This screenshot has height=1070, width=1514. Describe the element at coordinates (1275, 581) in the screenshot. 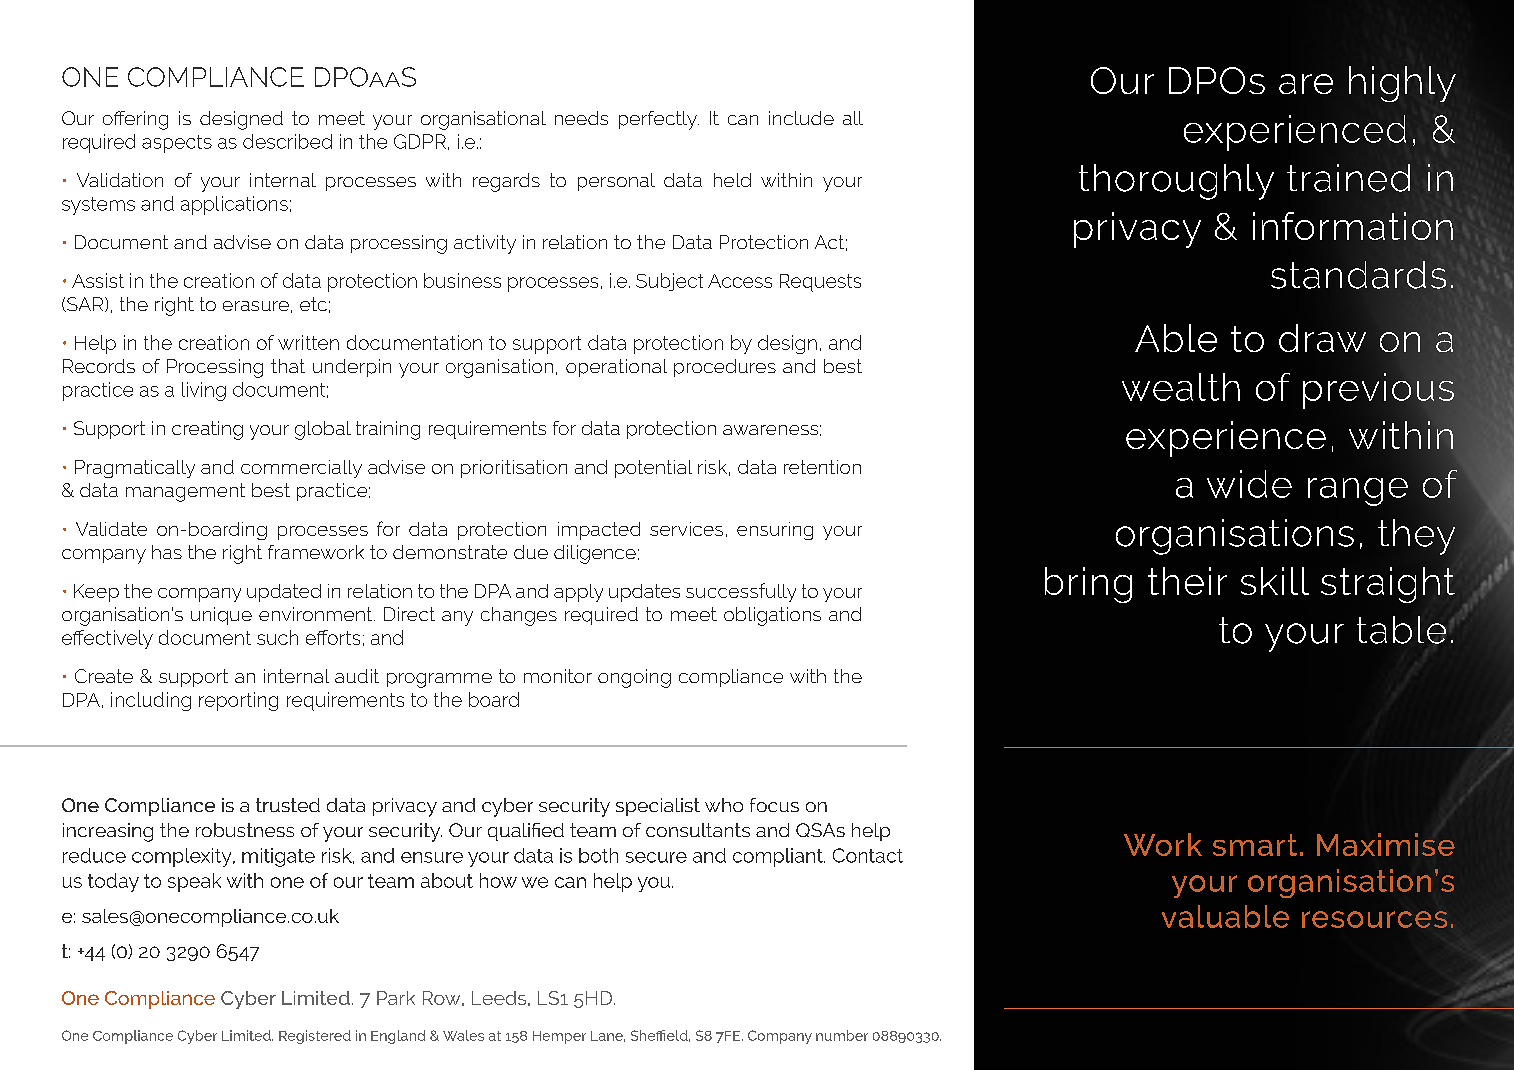

I see `skill` at that location.
